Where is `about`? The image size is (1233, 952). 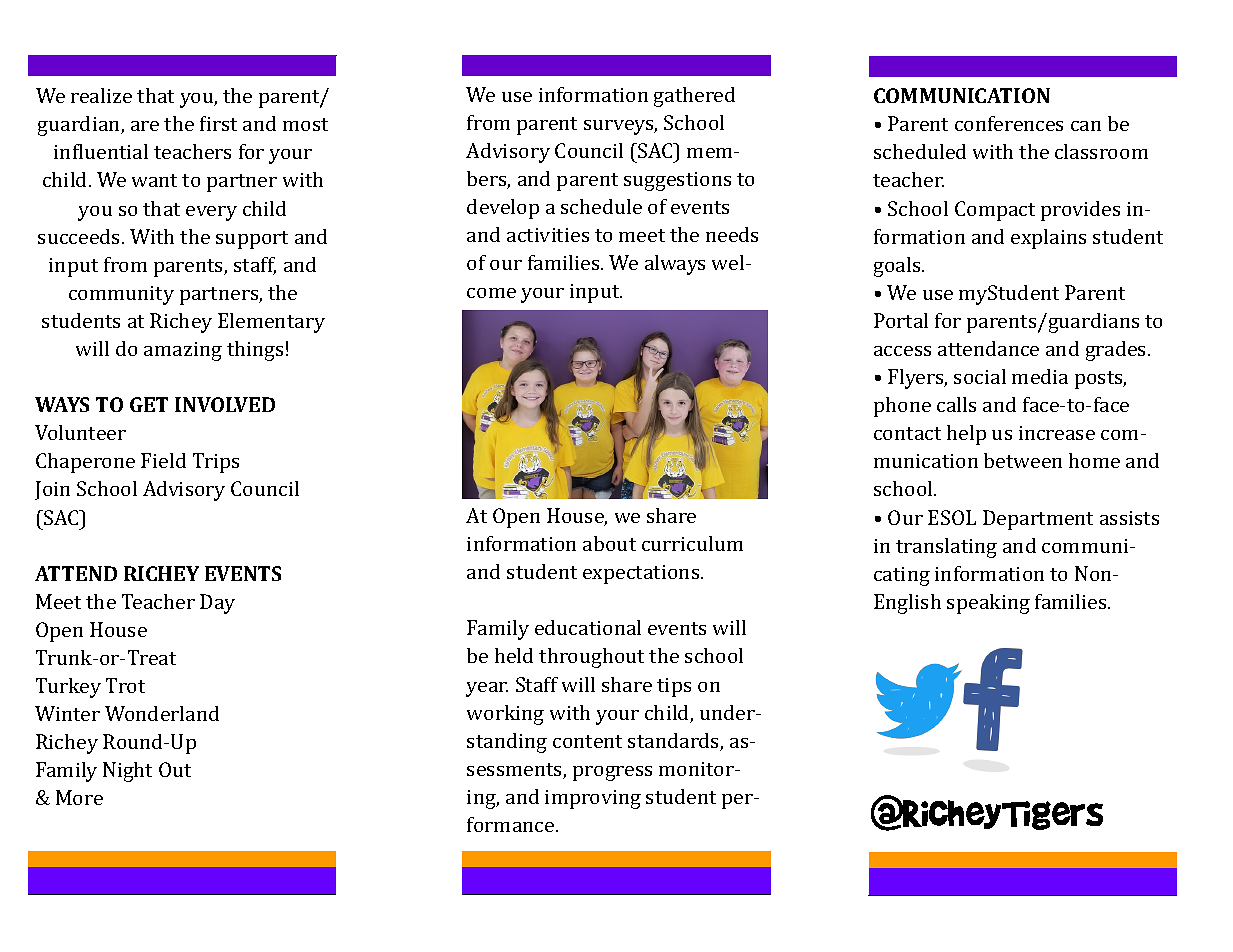 about is located at coordinates (609, 543).
